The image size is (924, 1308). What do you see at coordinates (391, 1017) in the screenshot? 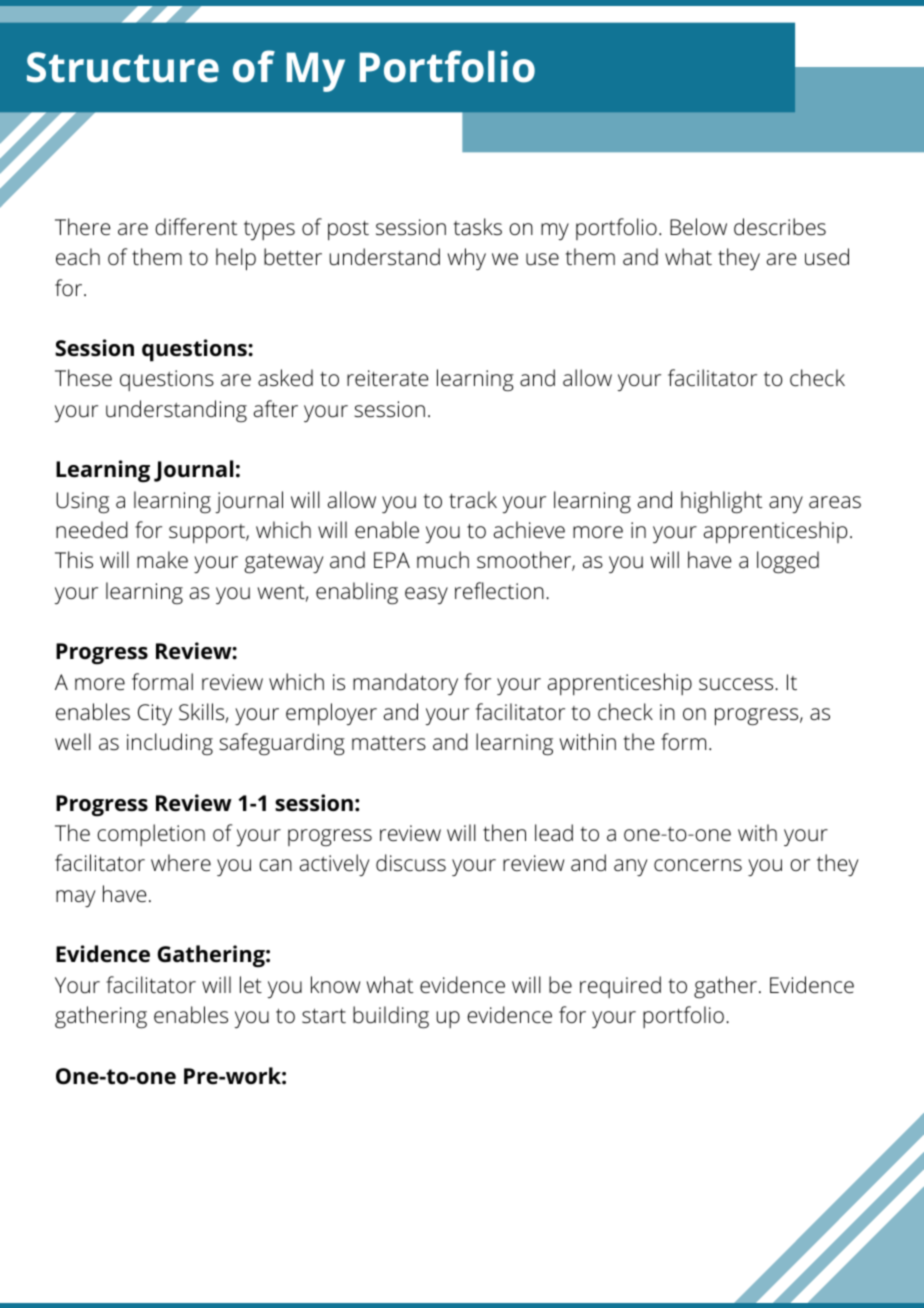
I see `building` at bounding box center [391, 1017].
